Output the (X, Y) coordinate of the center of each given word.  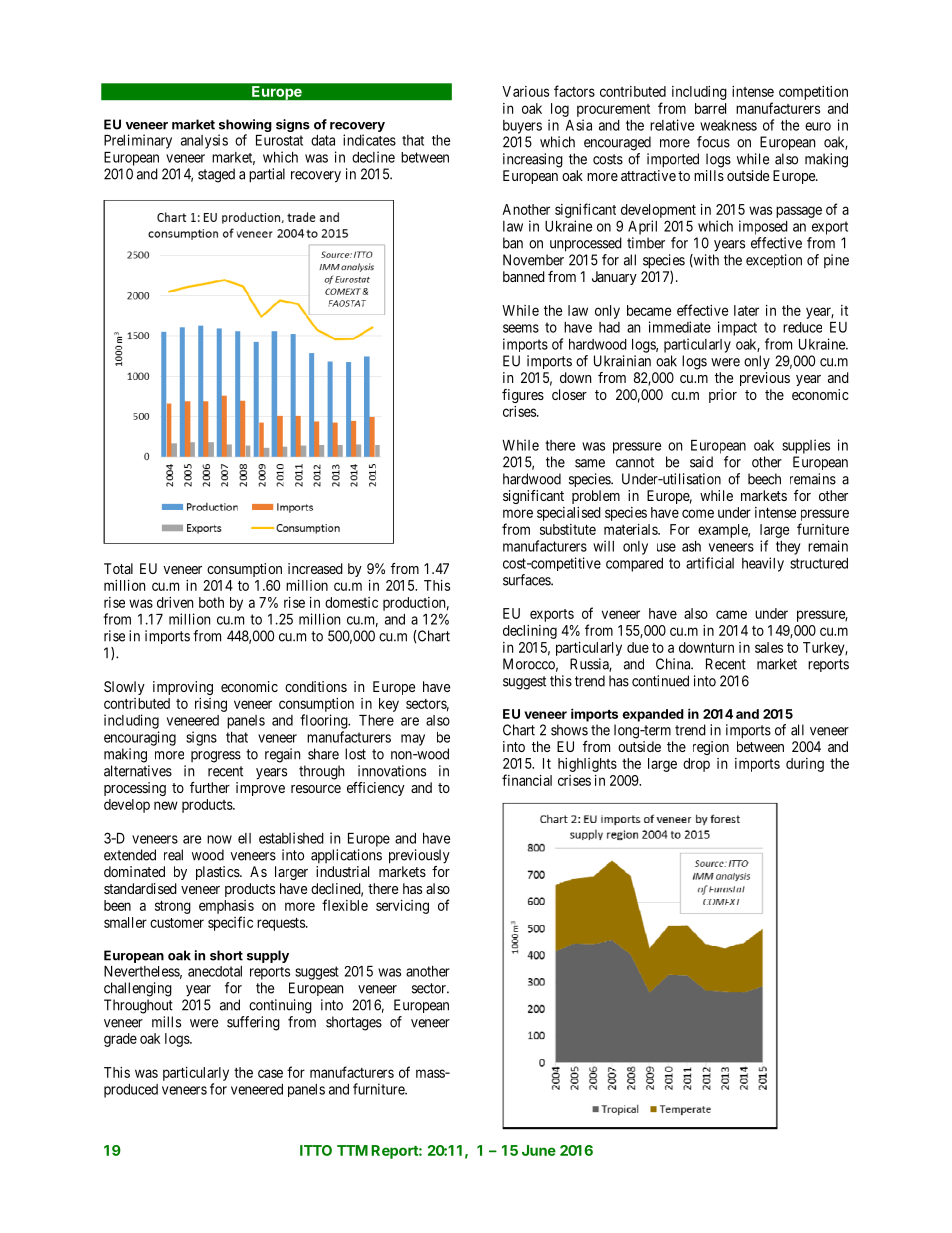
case (270, 1073)
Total (118, 568)
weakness (728, 125)
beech (764, 479)
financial (527, 780)
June (539, 1150)
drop (696, 765)
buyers (522, 127)
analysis (204, 141)
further (210, 787)
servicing (402, 907)
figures (523, 396)
